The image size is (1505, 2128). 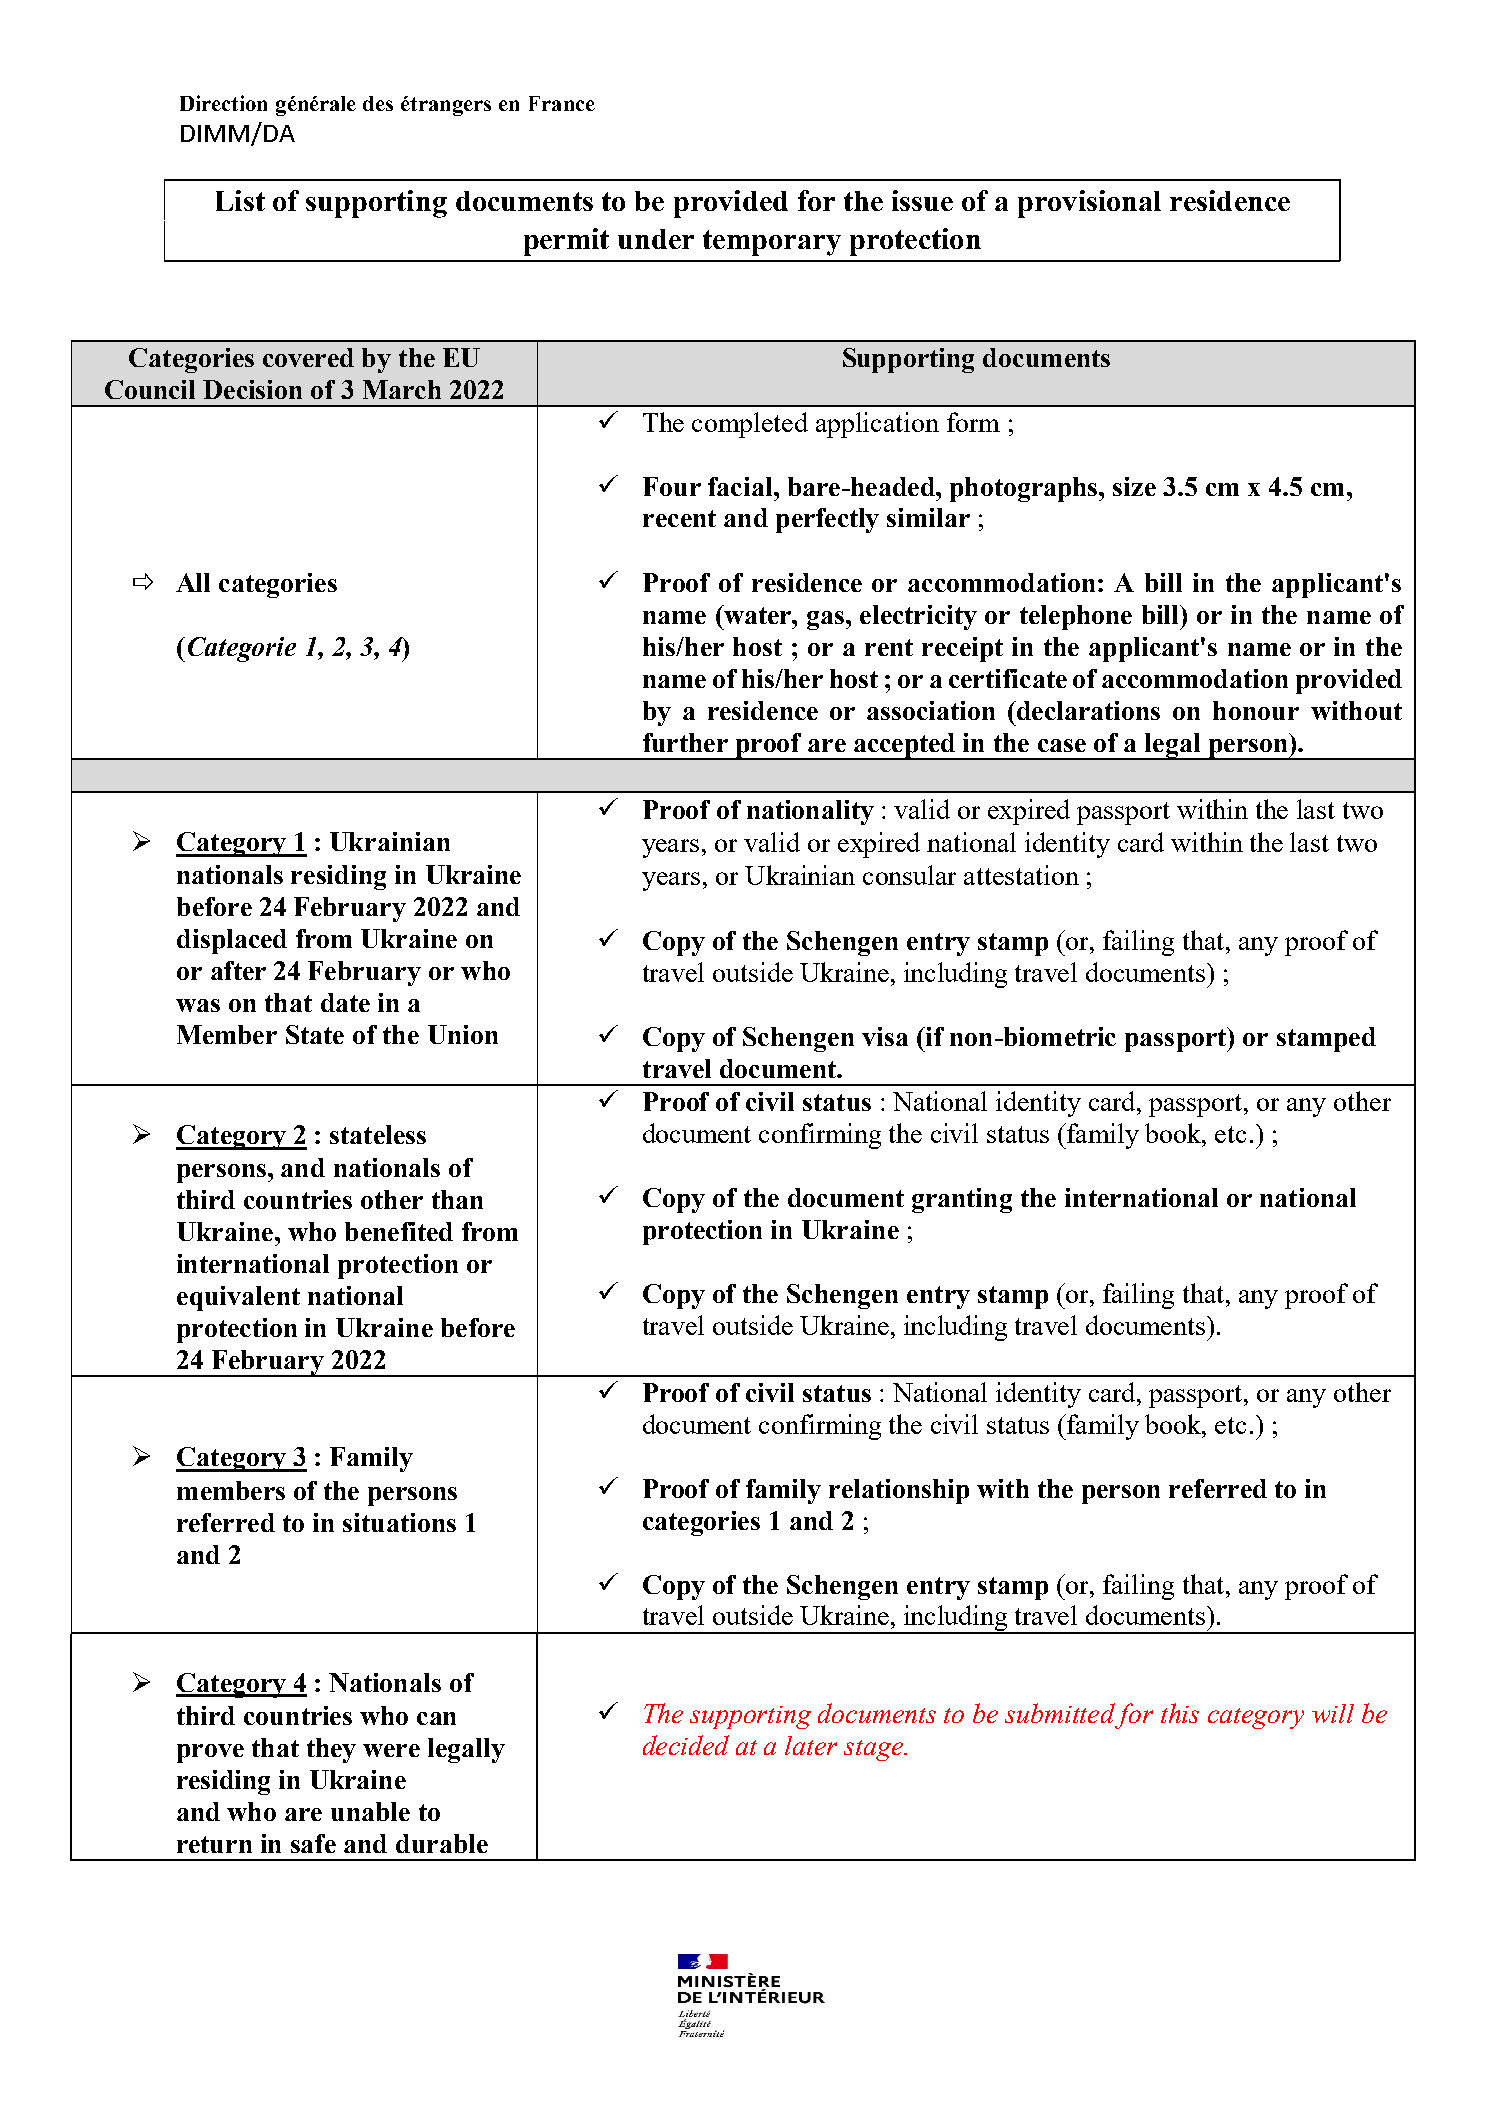 I want to click on honour, so click(x=1256, y=710).
